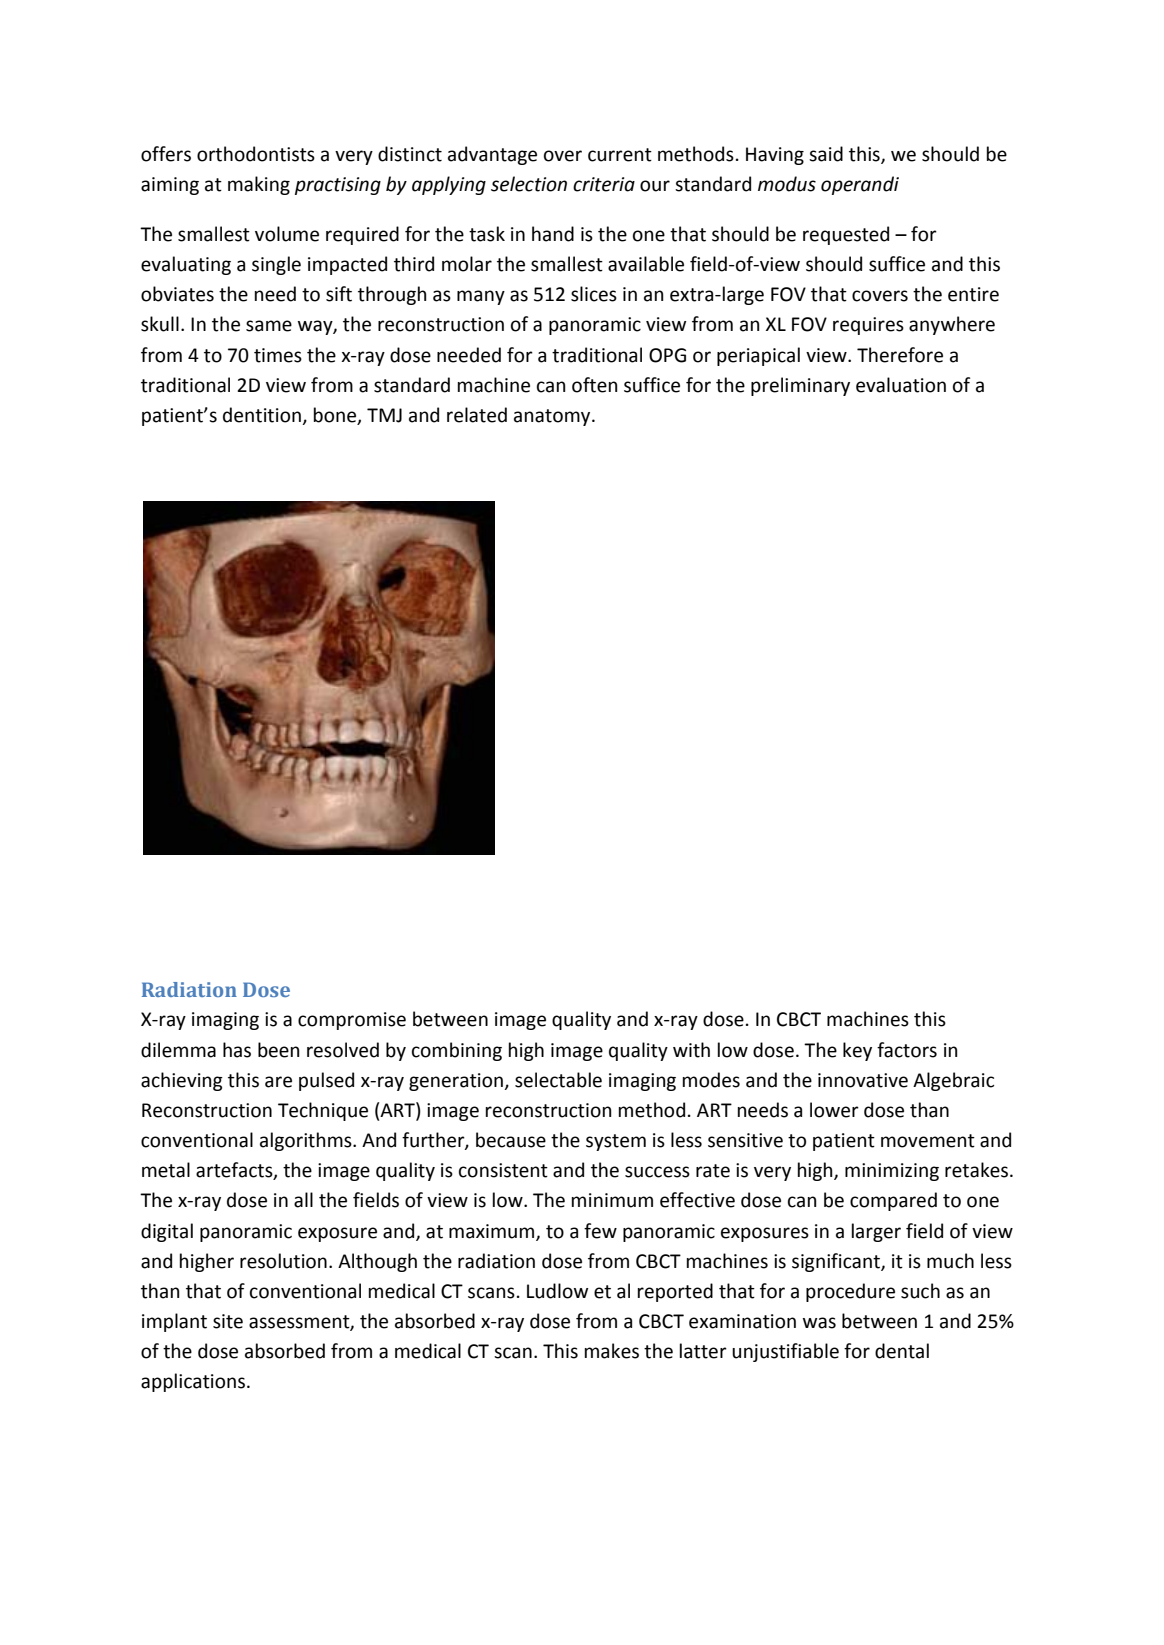 The height and width of the document is (1645, 1164). I want to click on lower, so click(834, 1110).
